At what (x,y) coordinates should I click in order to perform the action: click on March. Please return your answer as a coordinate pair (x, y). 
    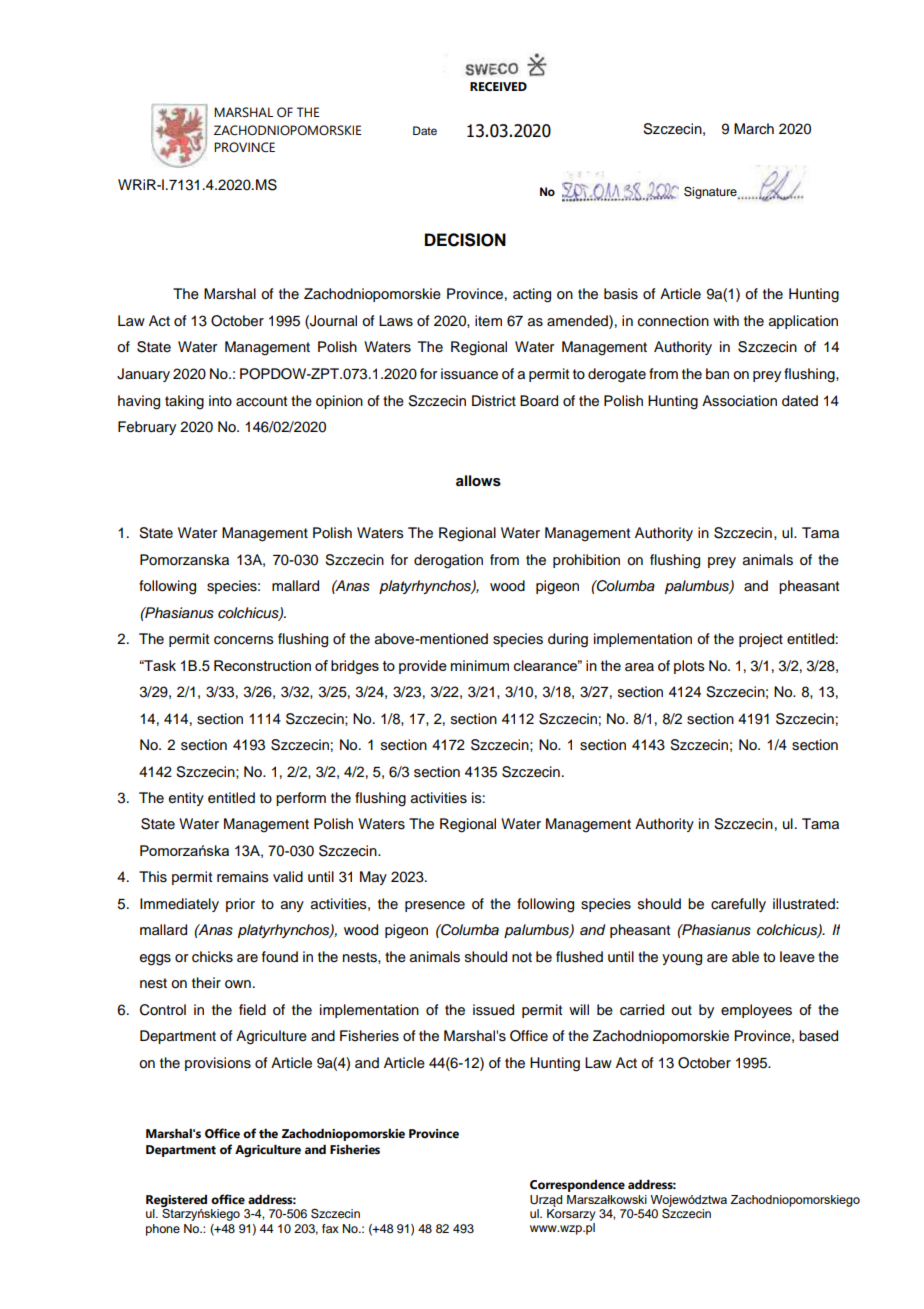
    Looking at the image, I should click on (754, 128).
